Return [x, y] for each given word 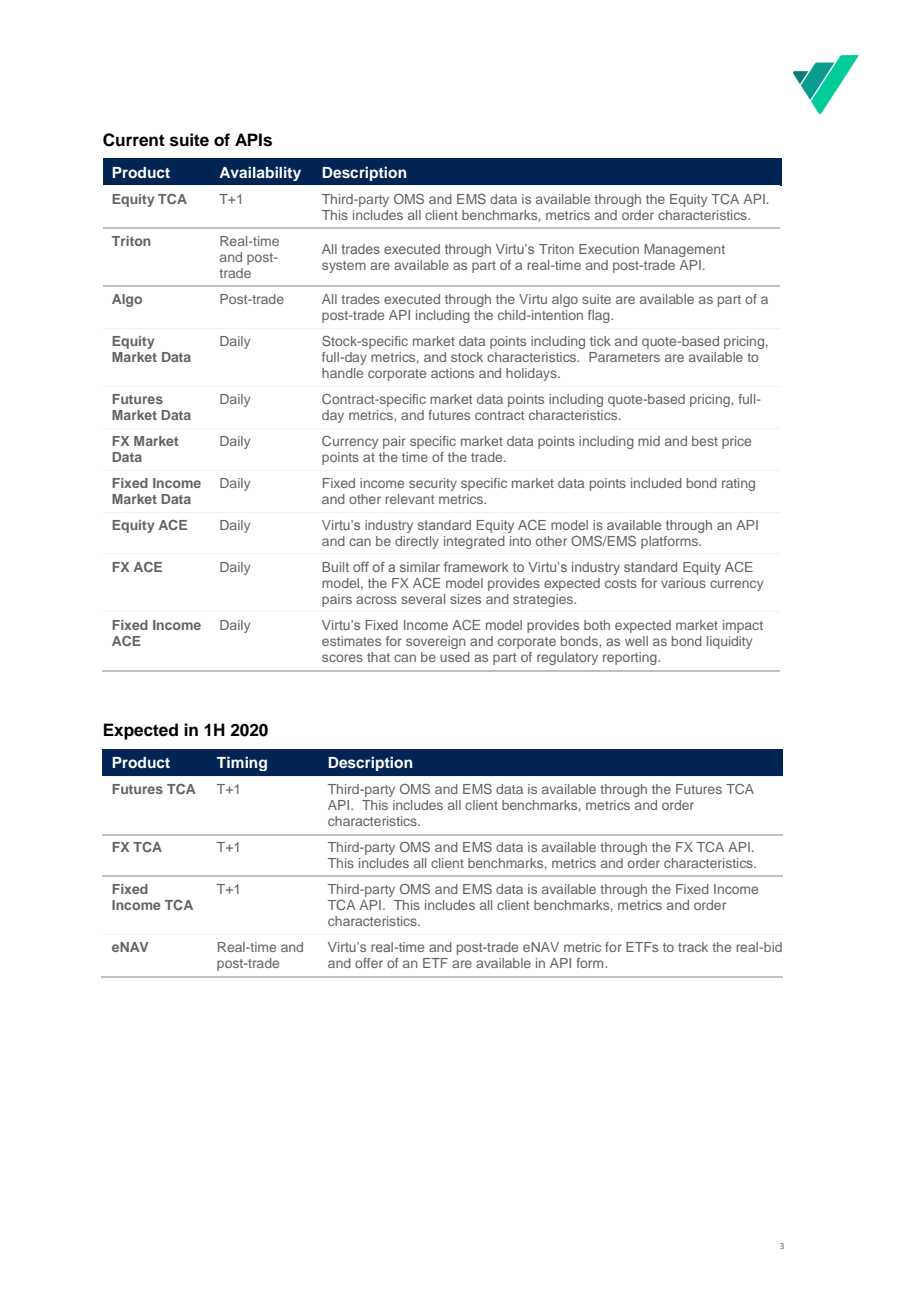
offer [369, 963]
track [693, 947]
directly [417, 542]
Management [684, 250]
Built [335, 567]
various [683, 583]
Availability [260, 173]
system [344, 267]
